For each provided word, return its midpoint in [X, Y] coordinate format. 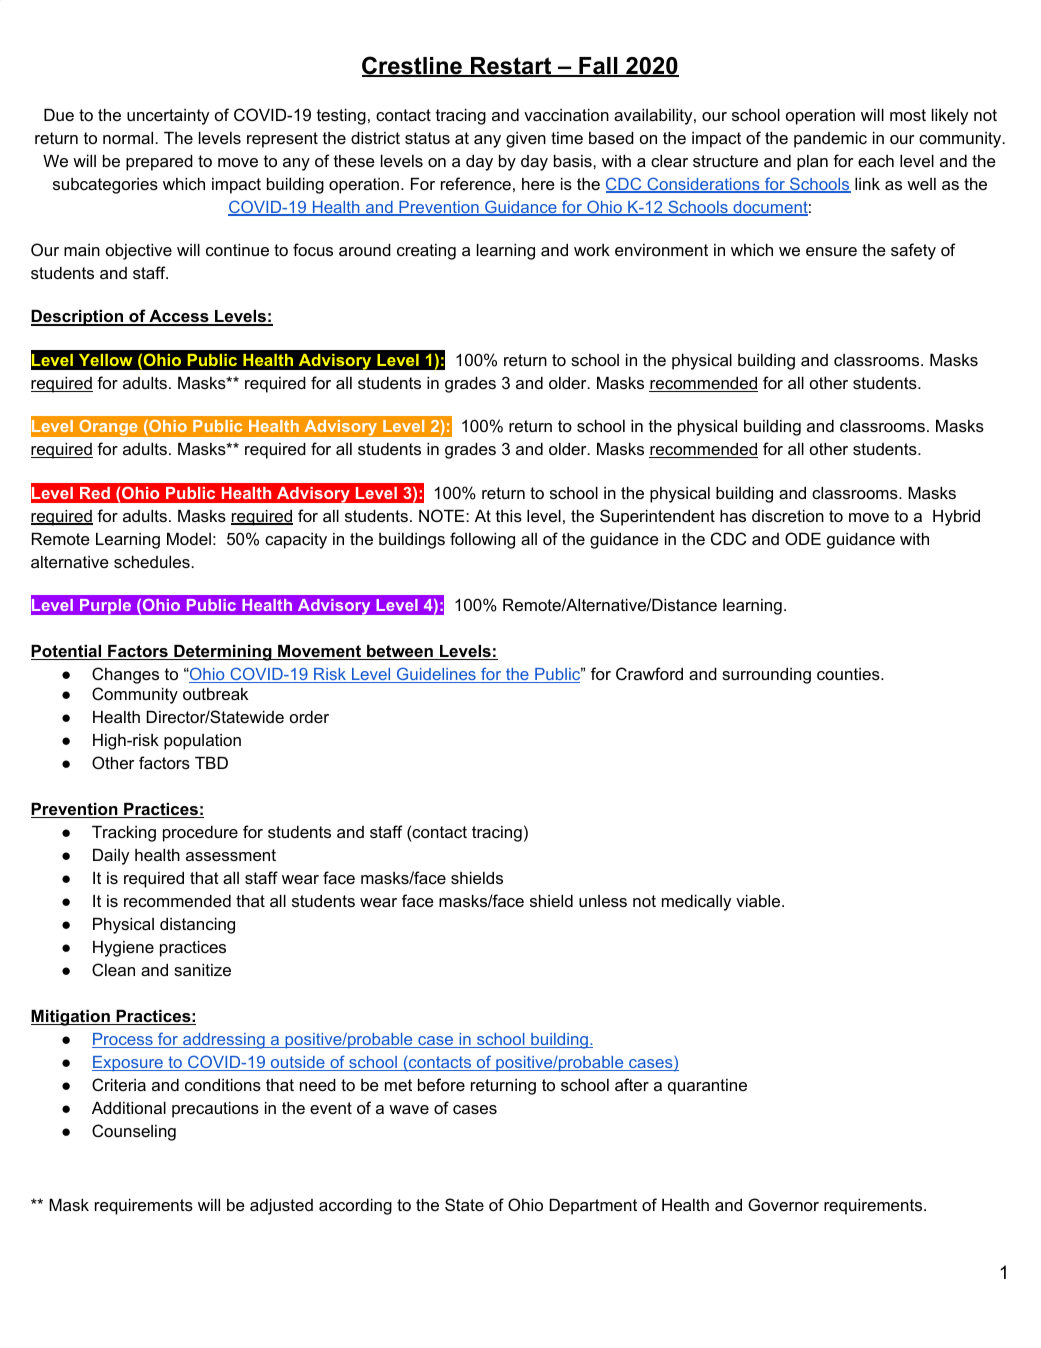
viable [759, 901]
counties [849, 674]
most [908, 115]
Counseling [134, 1132]
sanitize [202, 970]
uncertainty [168, 117]
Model [189, 539]
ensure [831, 251]
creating [426, 252]
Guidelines [436, 675]
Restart [511, 67]
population [202, 742]
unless [603, 901]
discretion [788, 516]
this [509, 516]
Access [179, 318]
